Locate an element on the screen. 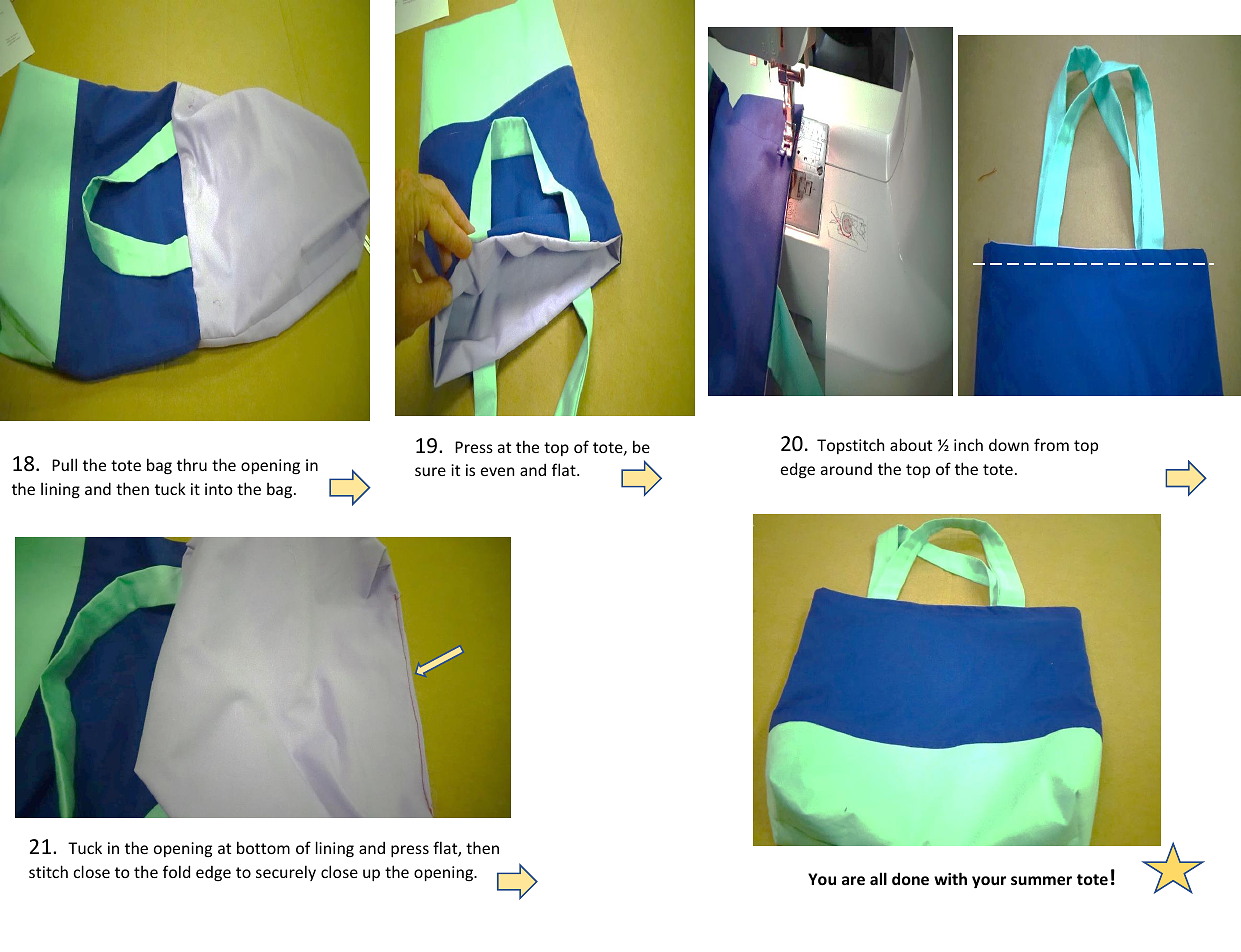  sure is located at coordinates (430, 471).
